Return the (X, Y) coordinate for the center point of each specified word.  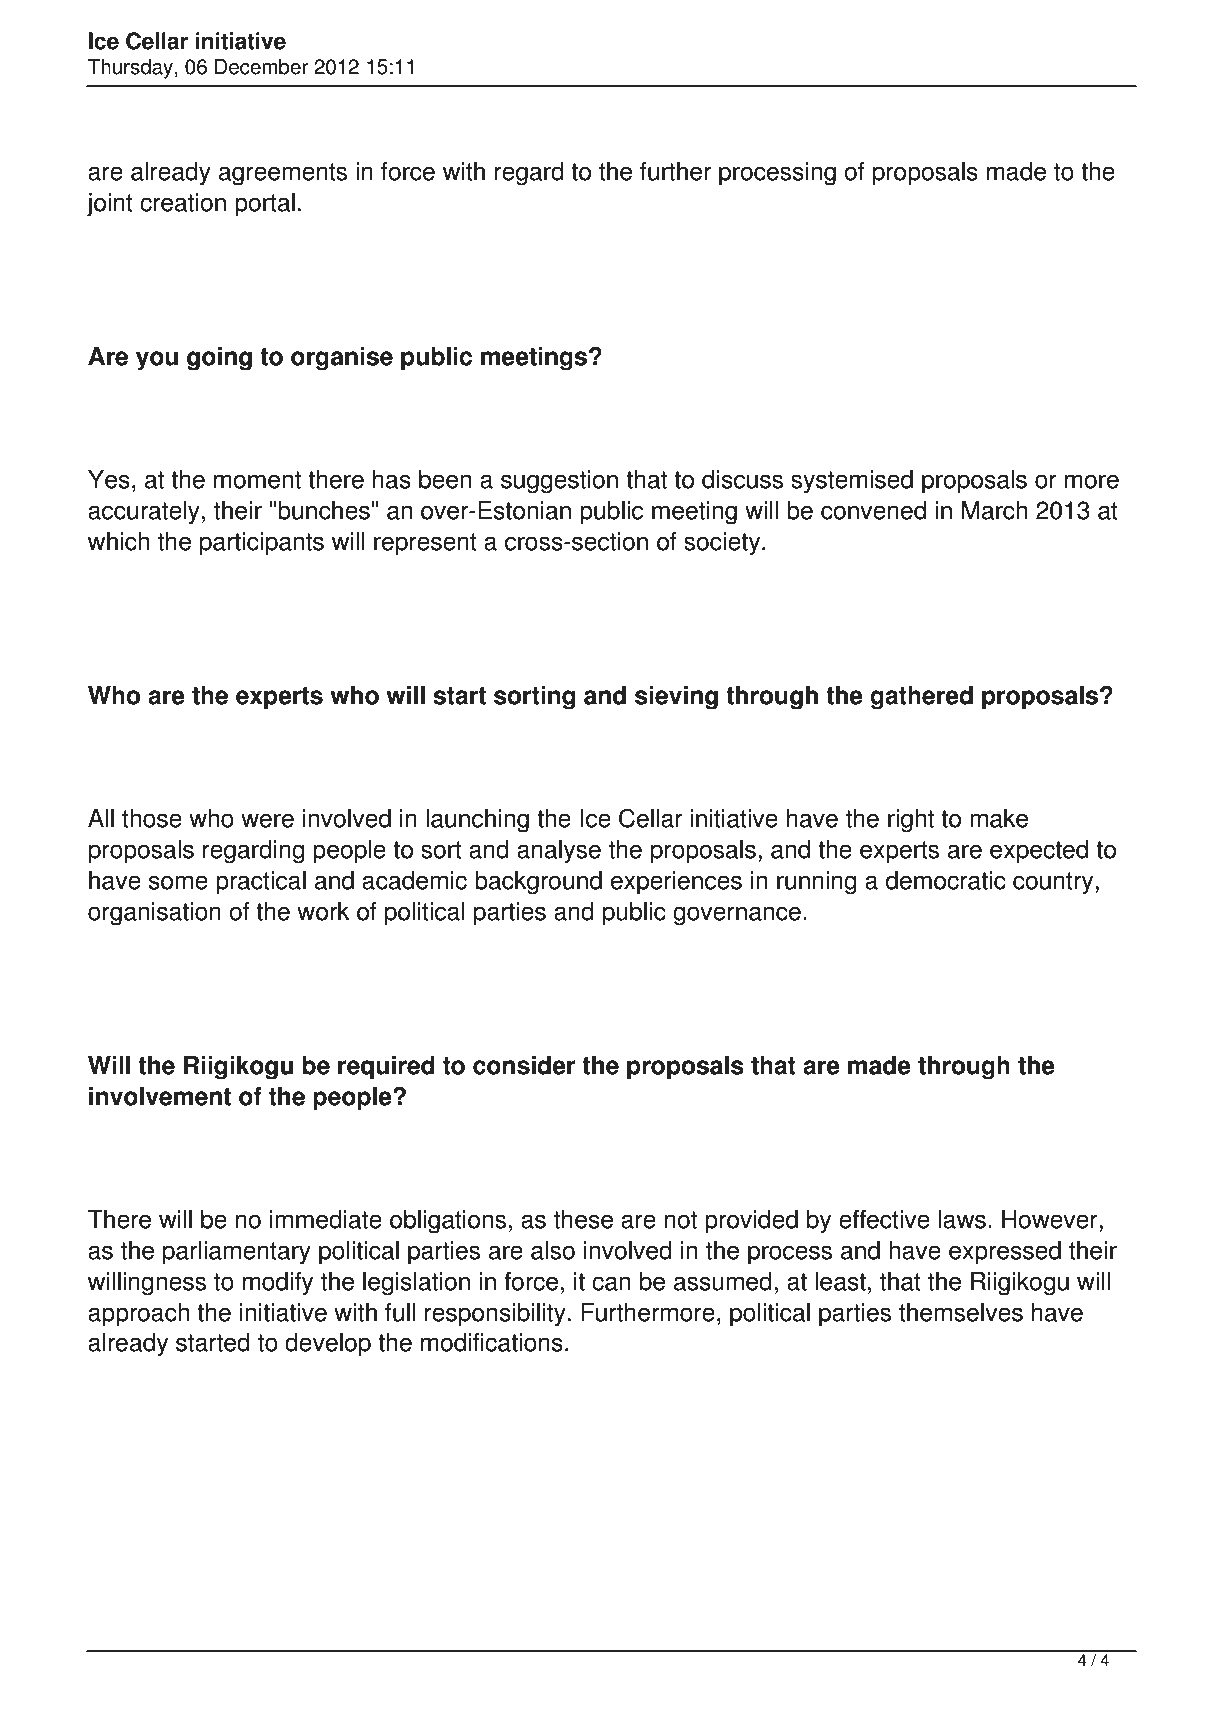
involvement (160, 1096)
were (267, 820)
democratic (946, 880)
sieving (676, 698)
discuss (742, 479)
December (261, 67)
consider (524, 1065)
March (994, 510)
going (219, 359)
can (611, 1283)
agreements (283, 174)
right (911, 821)
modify (278, 1284)
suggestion (559, 482)
